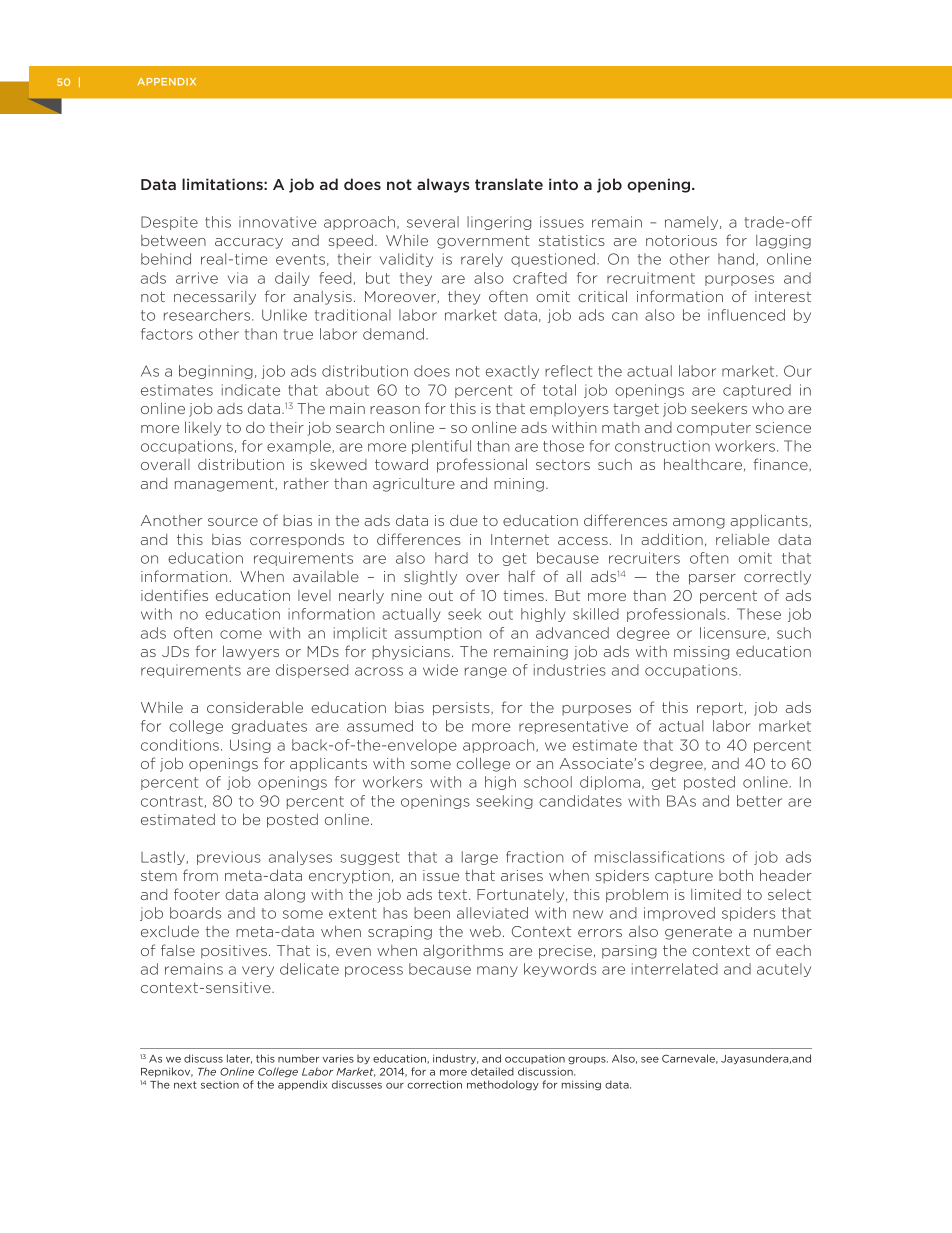  What do you see at coordinates (241, 634) in the screenshot?
I see `come` at bounding box center [241, 634].
